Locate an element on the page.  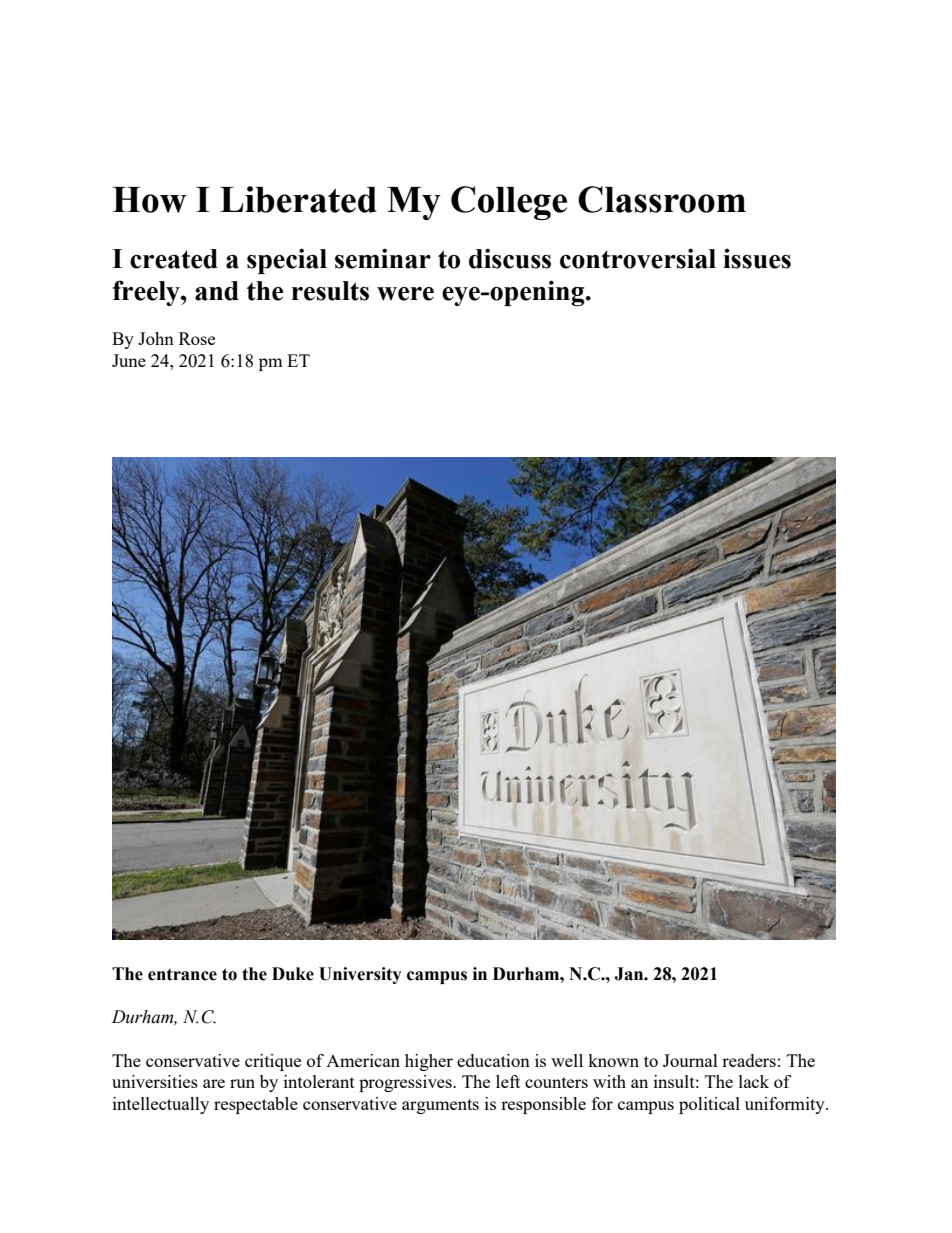
are is located at coordinates (214, 1083).
